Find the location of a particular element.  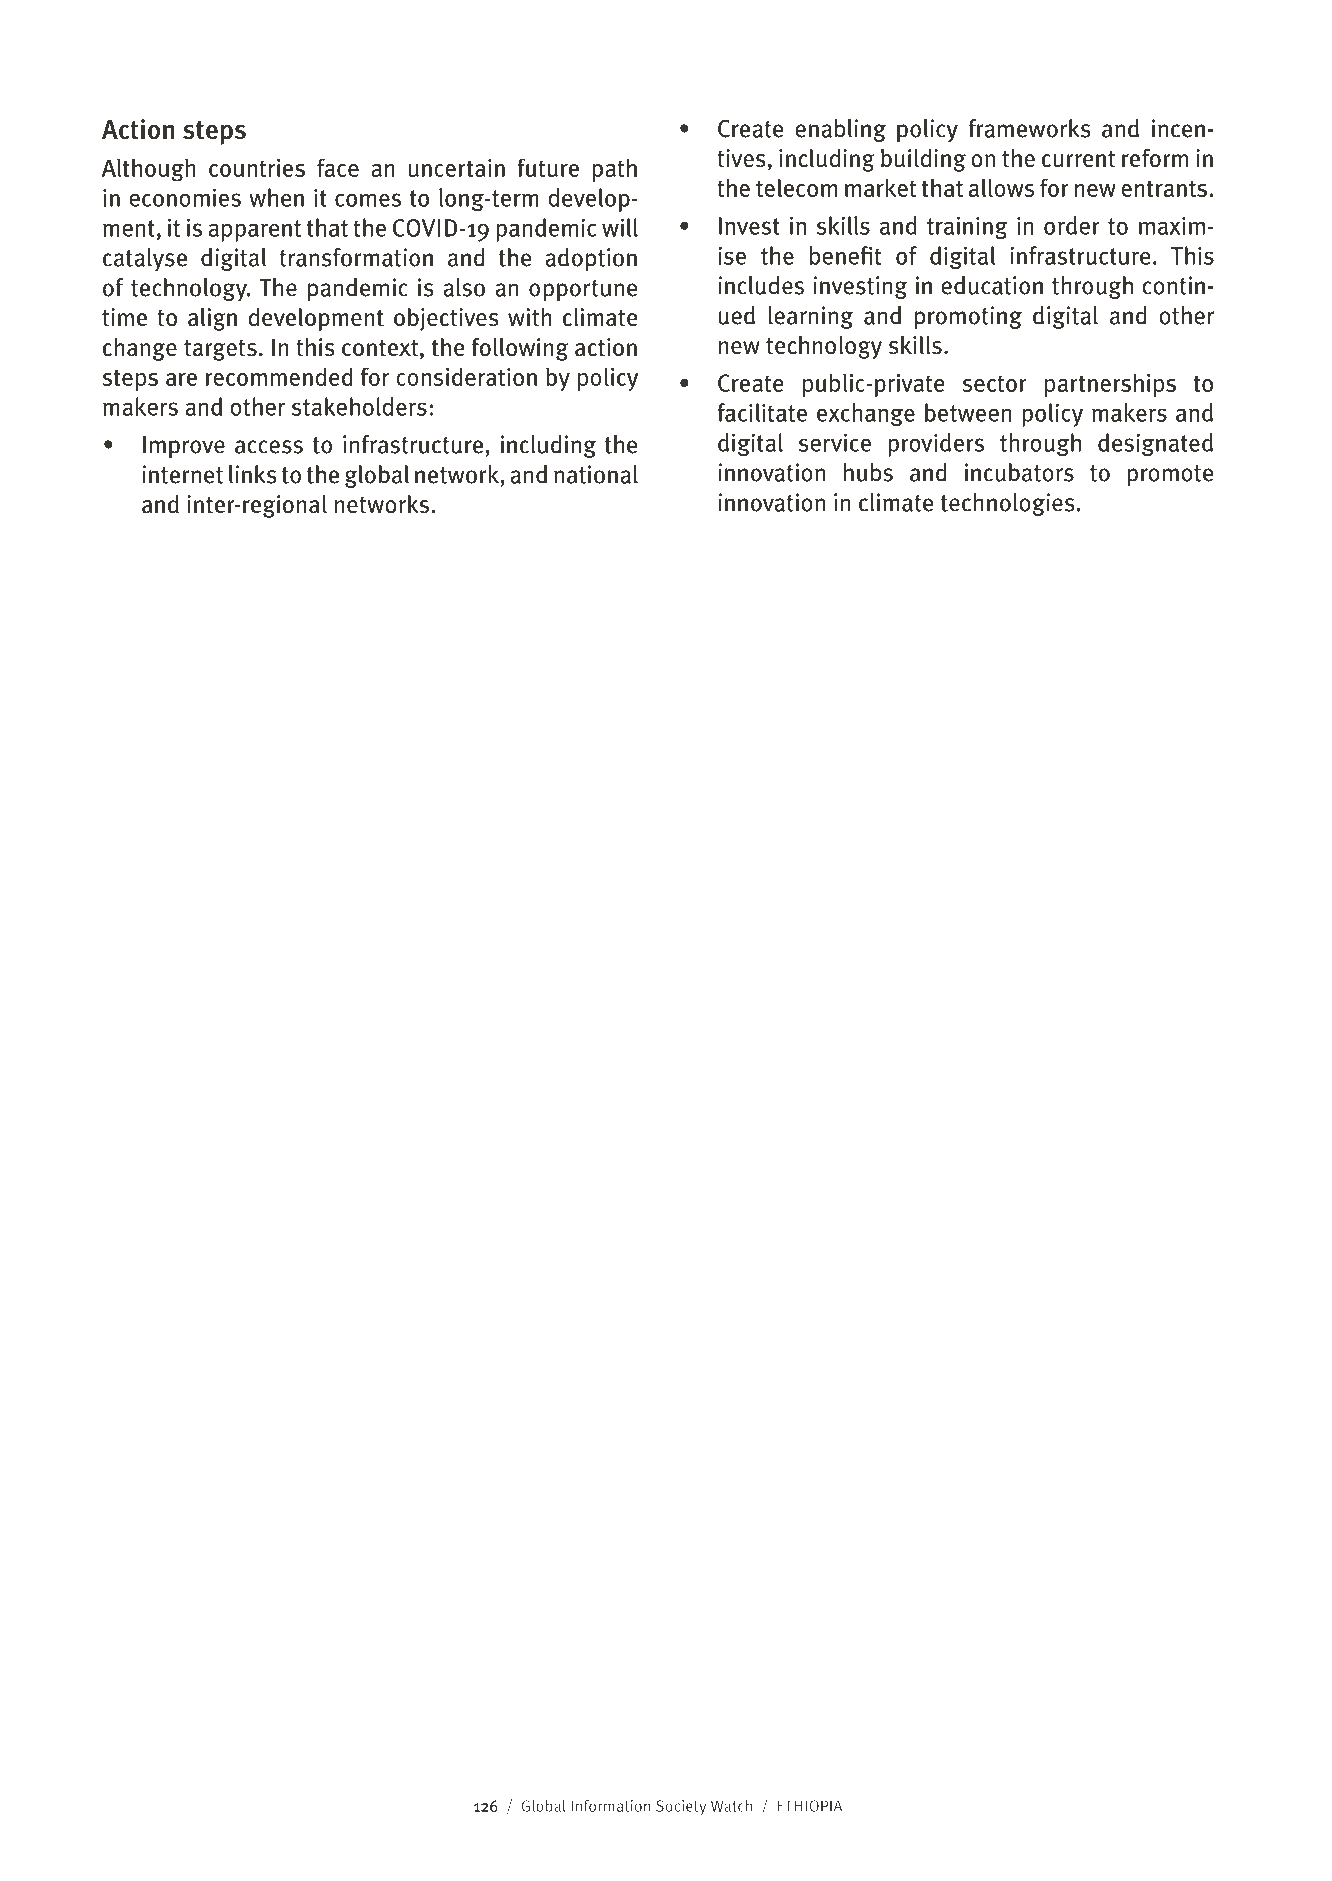

Society is located at coordinates (681, 1807).
